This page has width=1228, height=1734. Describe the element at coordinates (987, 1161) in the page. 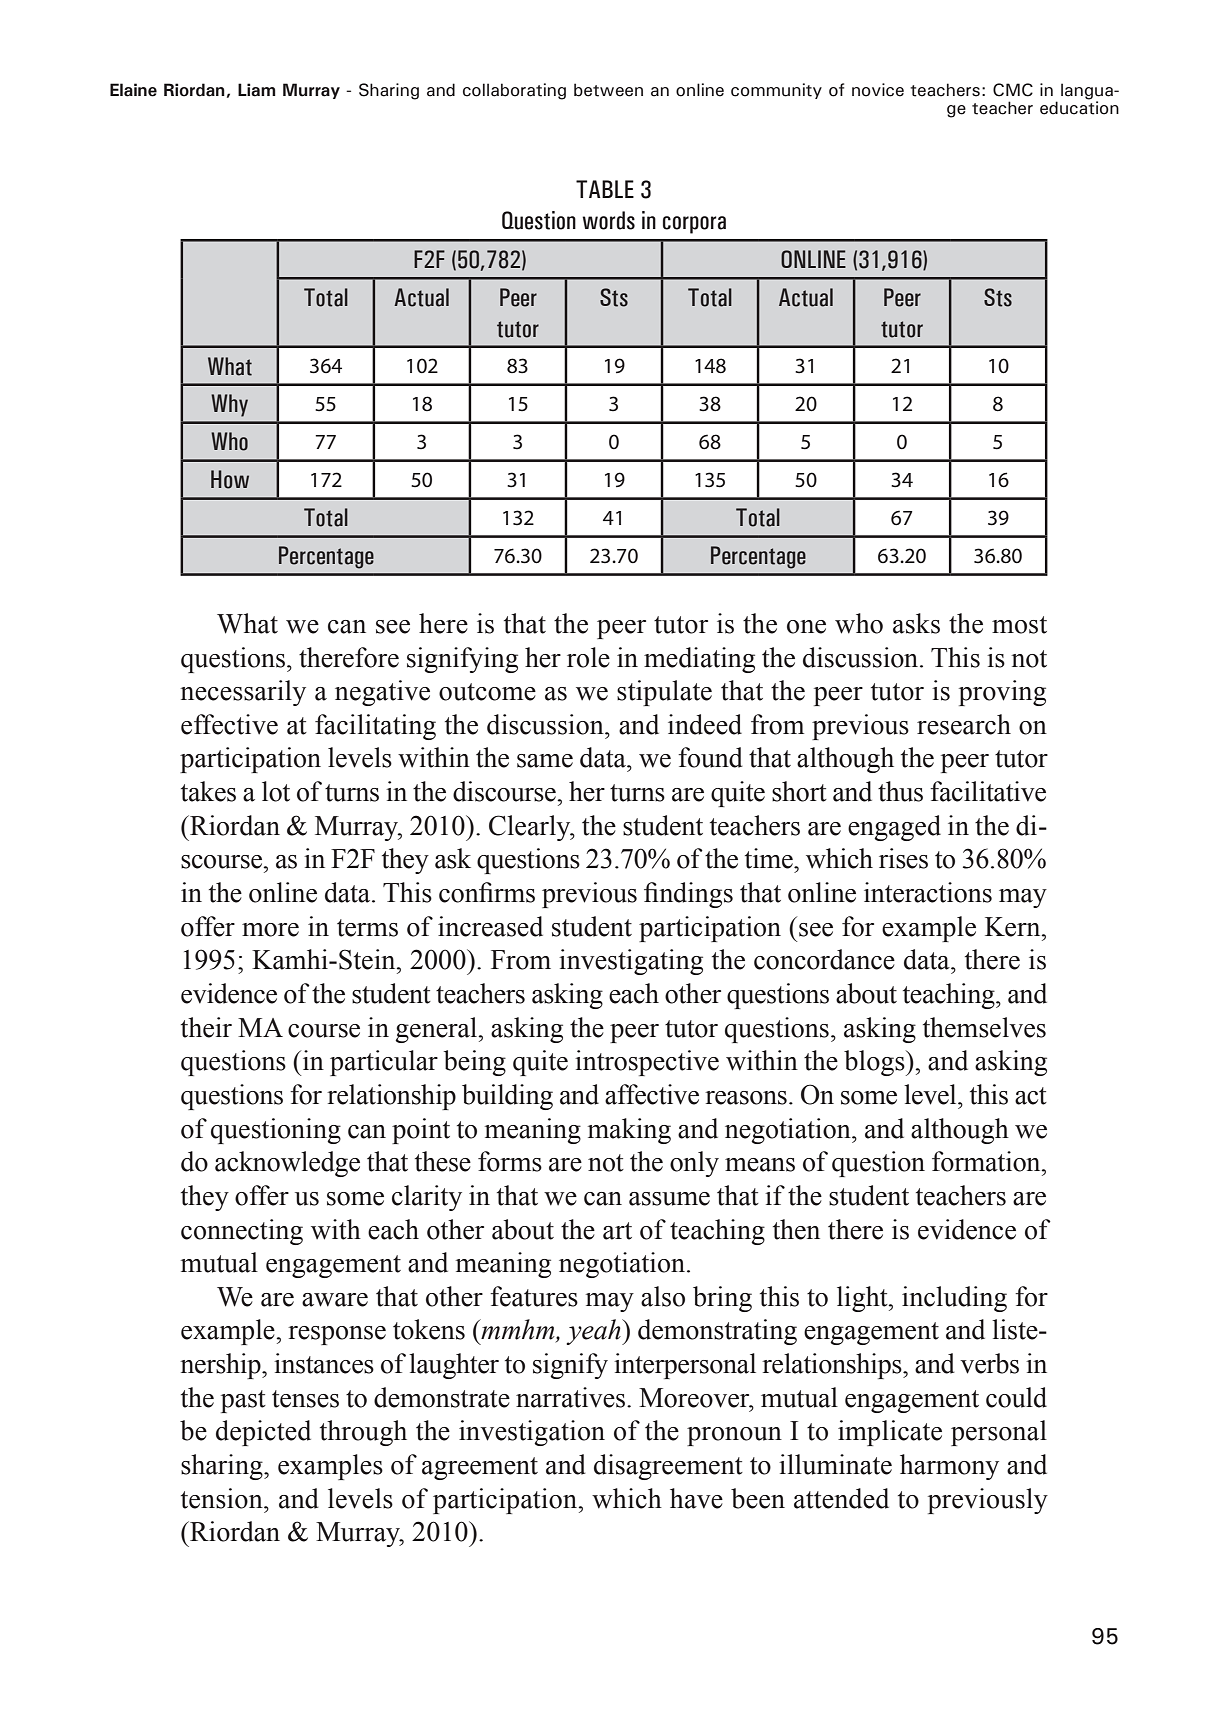

I see `formation` at that location.
